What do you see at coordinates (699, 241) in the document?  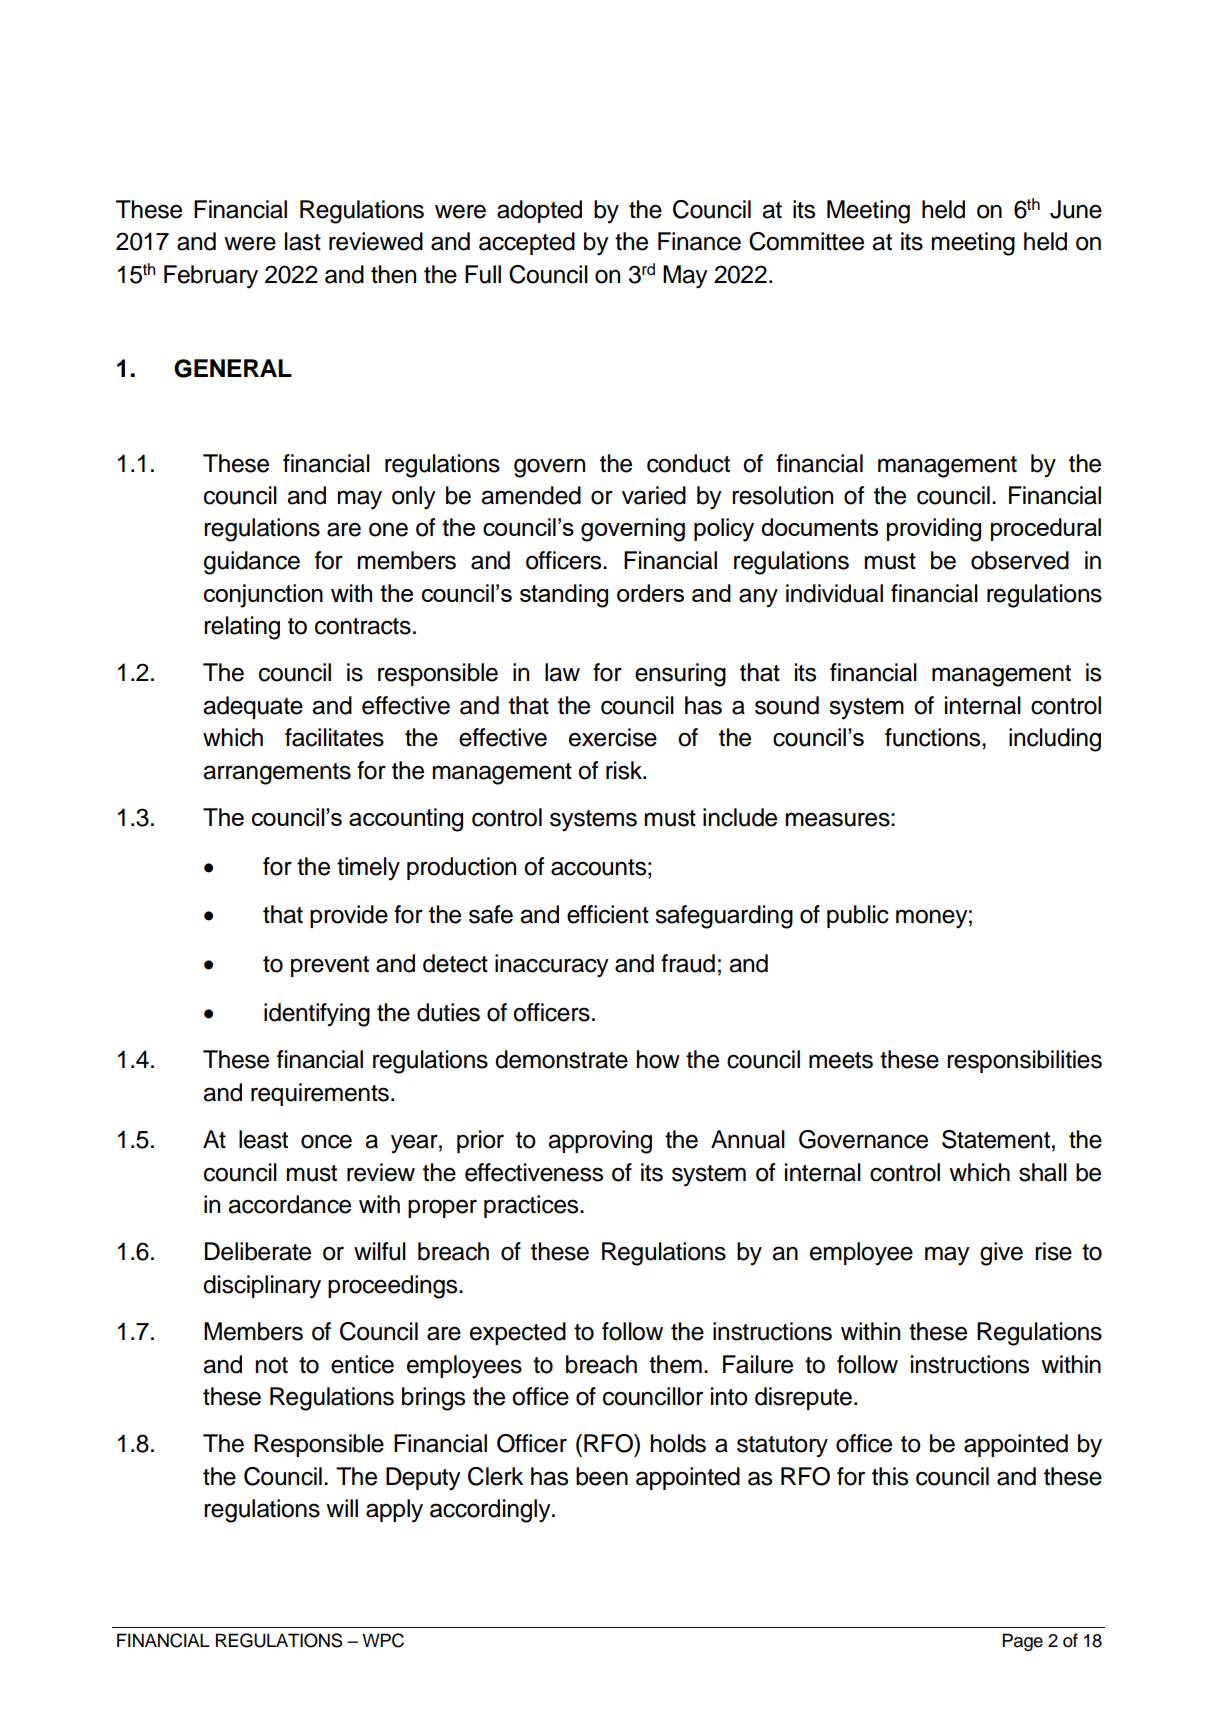 I see `Finance` at bounding box center [699, 241].
